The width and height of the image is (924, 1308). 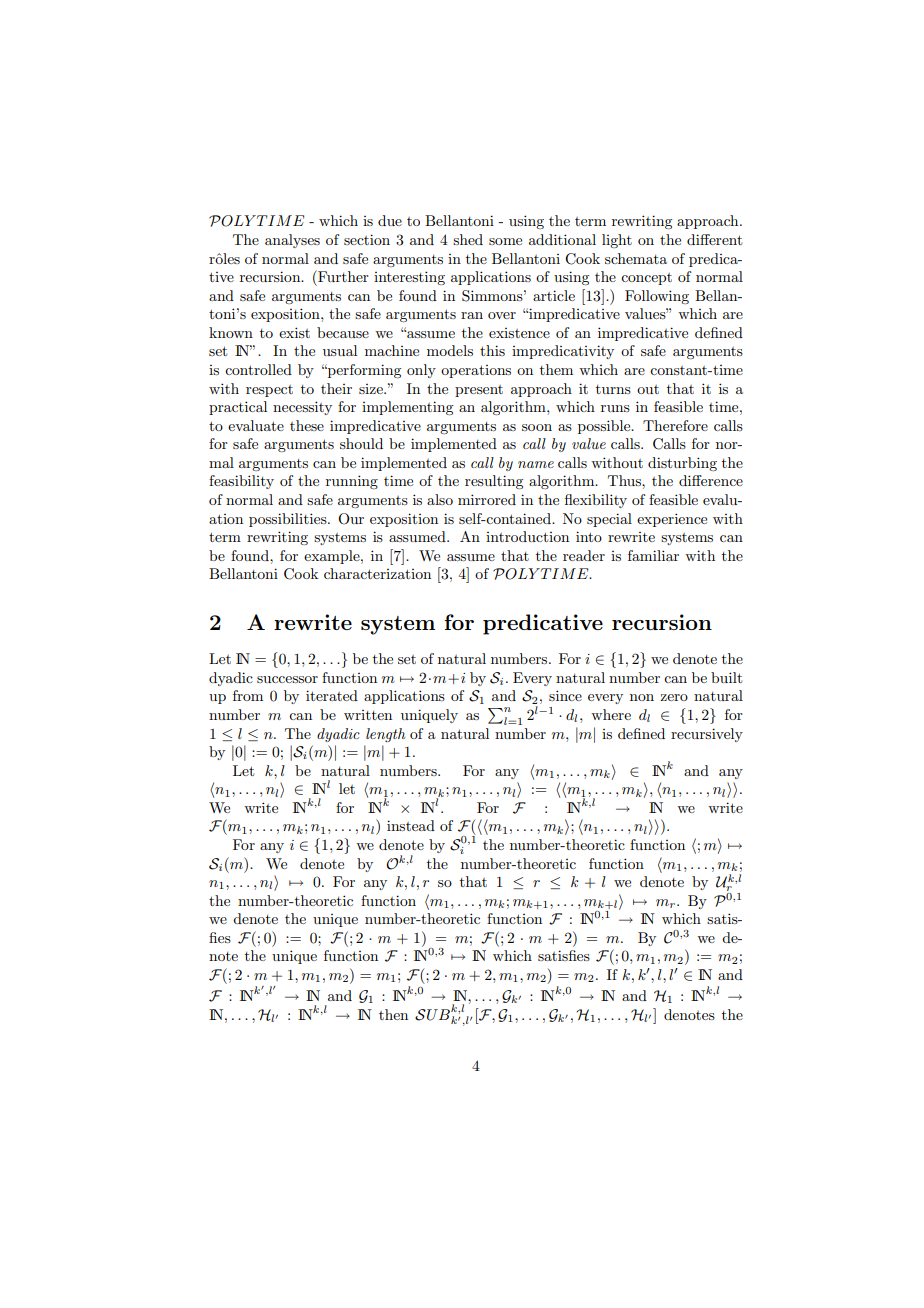 I want to click on shed, so click(x=468, y=239).
